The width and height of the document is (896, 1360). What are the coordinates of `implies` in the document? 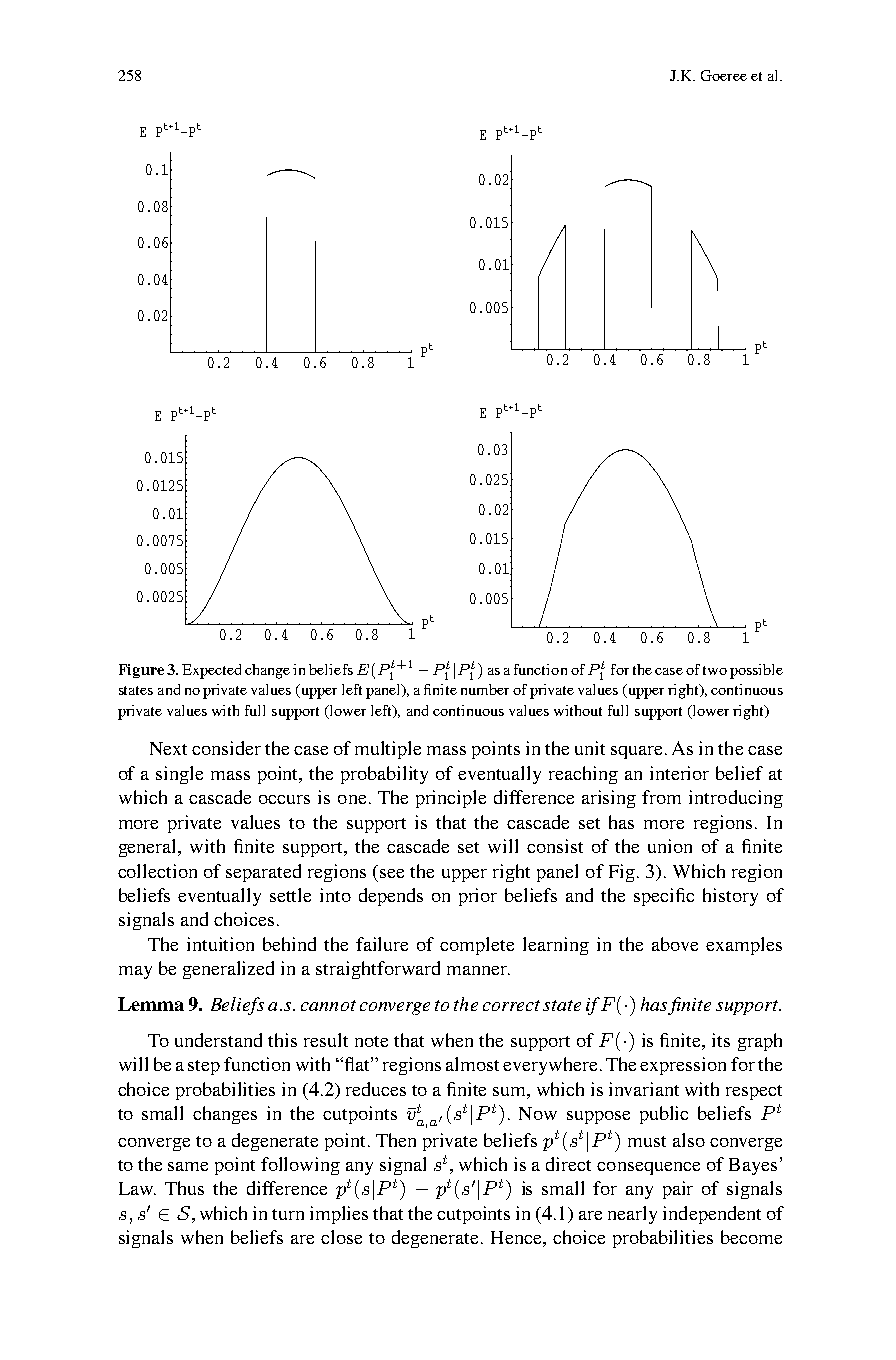 It's located at (339, 1215).
